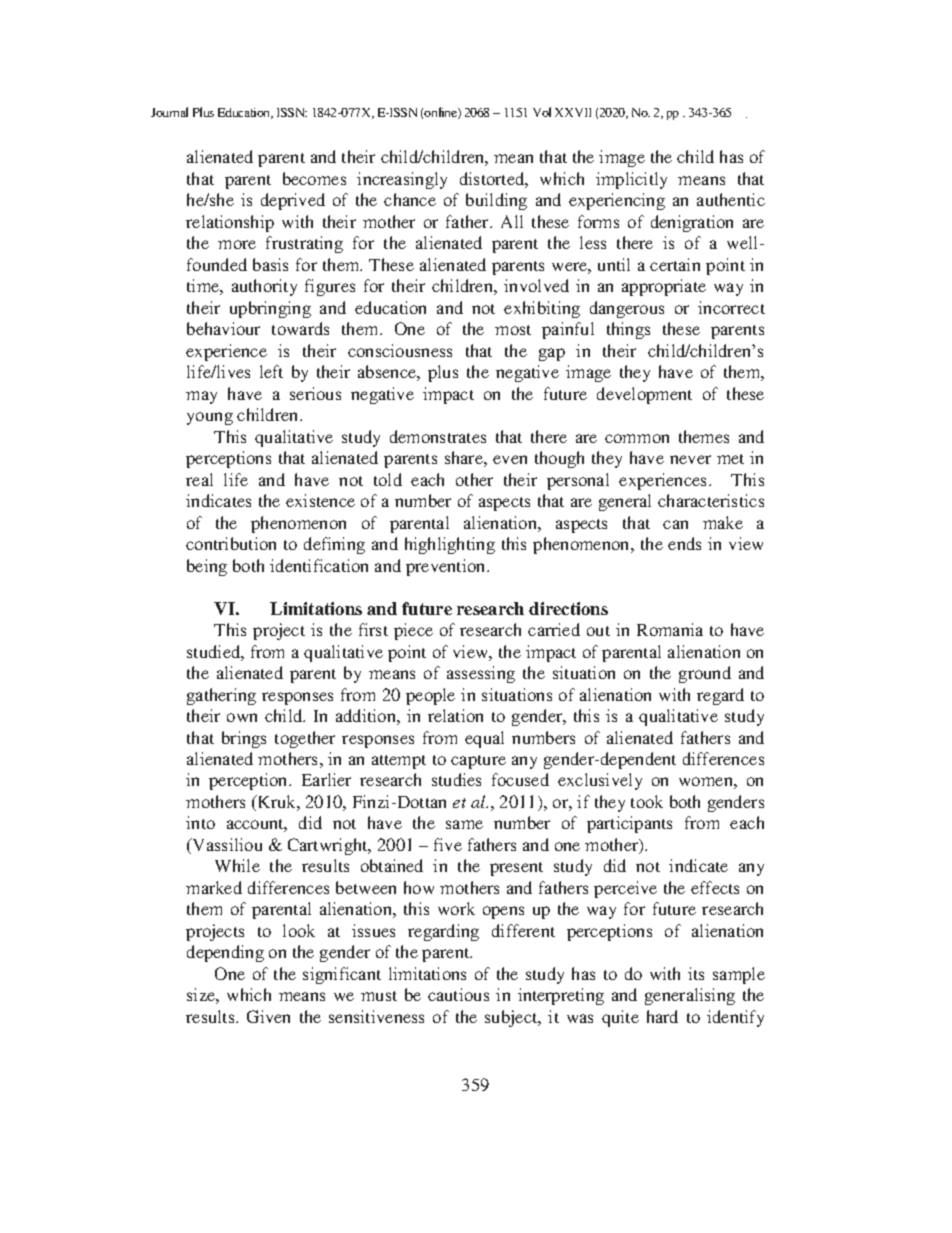 This document has height=1233, width=952. Describe the element at coordinates (430, 696) in the document. I see `people` at that location.
